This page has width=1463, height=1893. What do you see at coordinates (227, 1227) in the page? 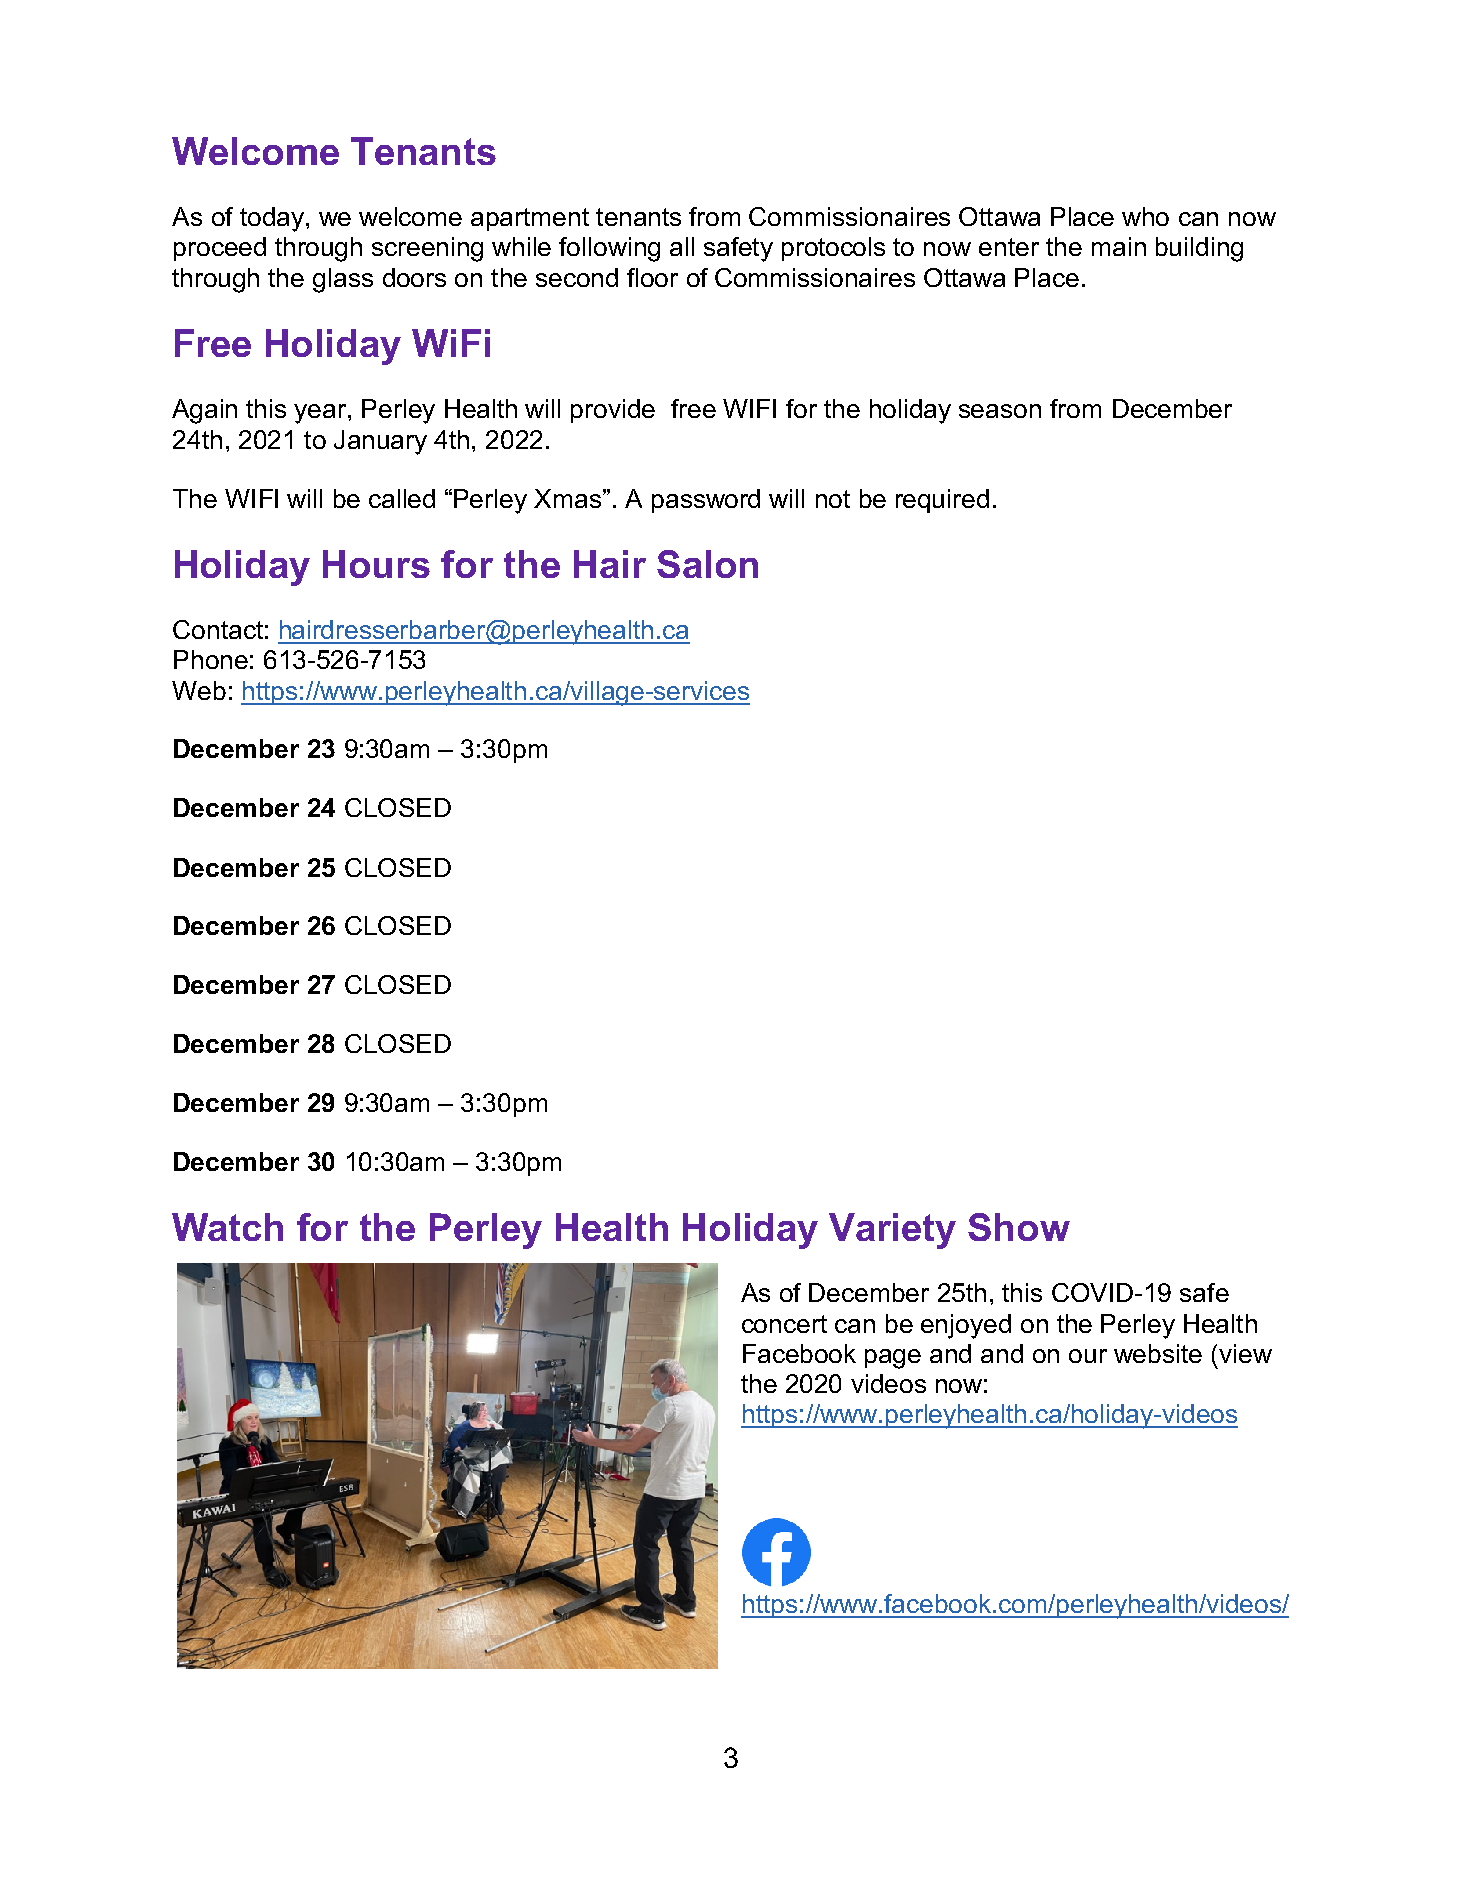
I see `Watch` at bounding box center [227, 1227].
